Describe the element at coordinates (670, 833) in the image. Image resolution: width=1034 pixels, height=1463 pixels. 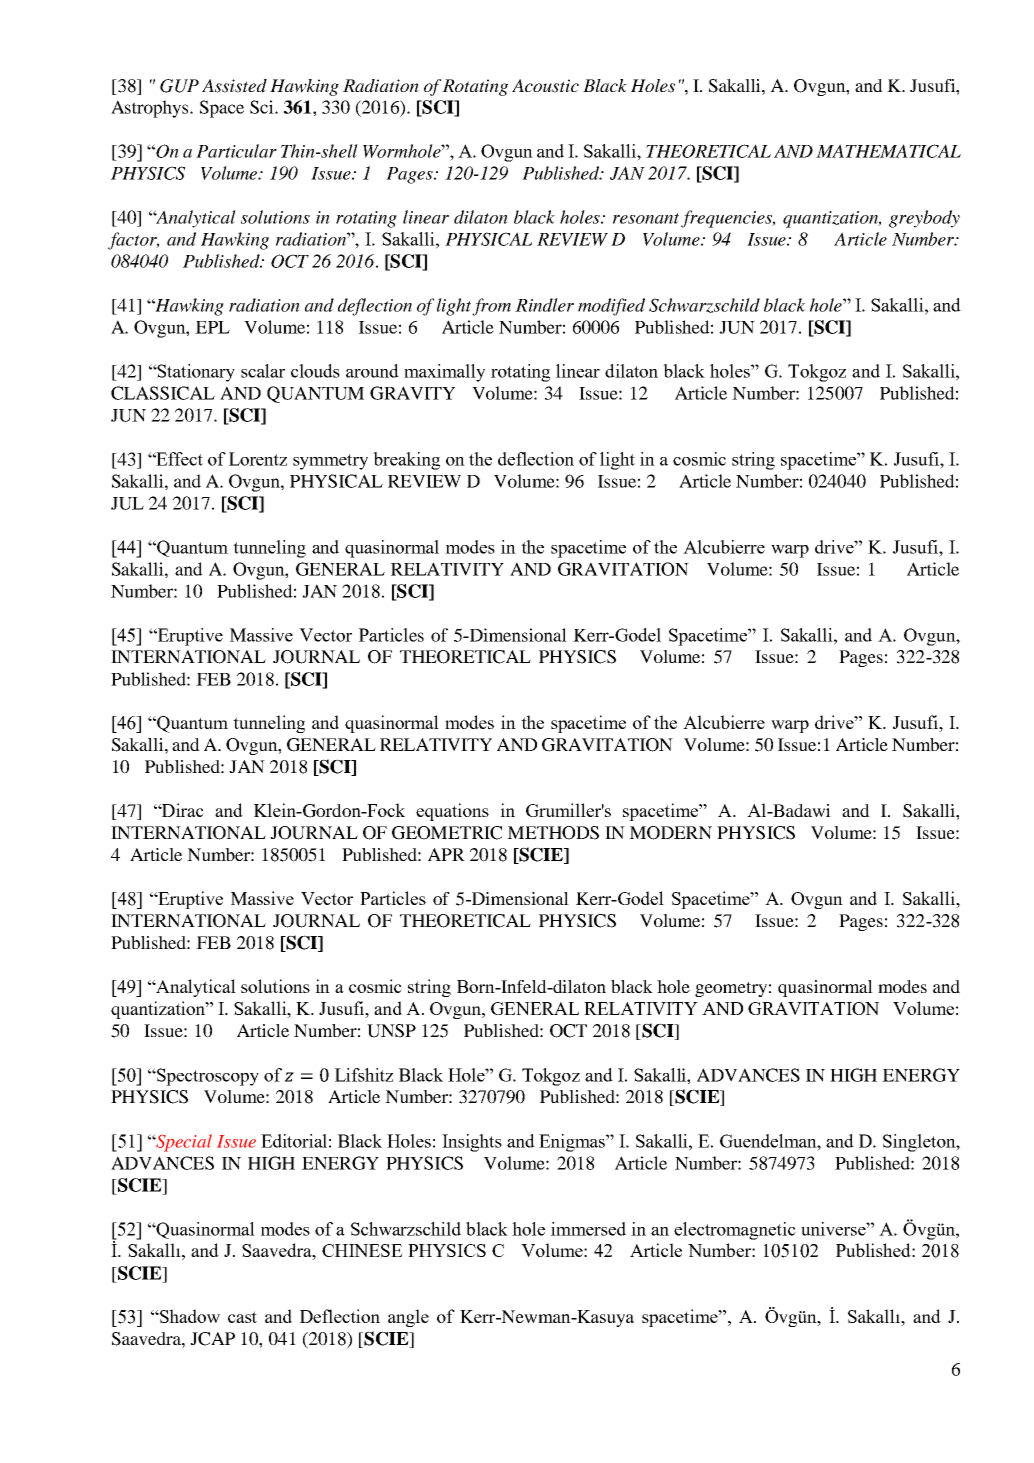
I see `MODERN` at that location.
